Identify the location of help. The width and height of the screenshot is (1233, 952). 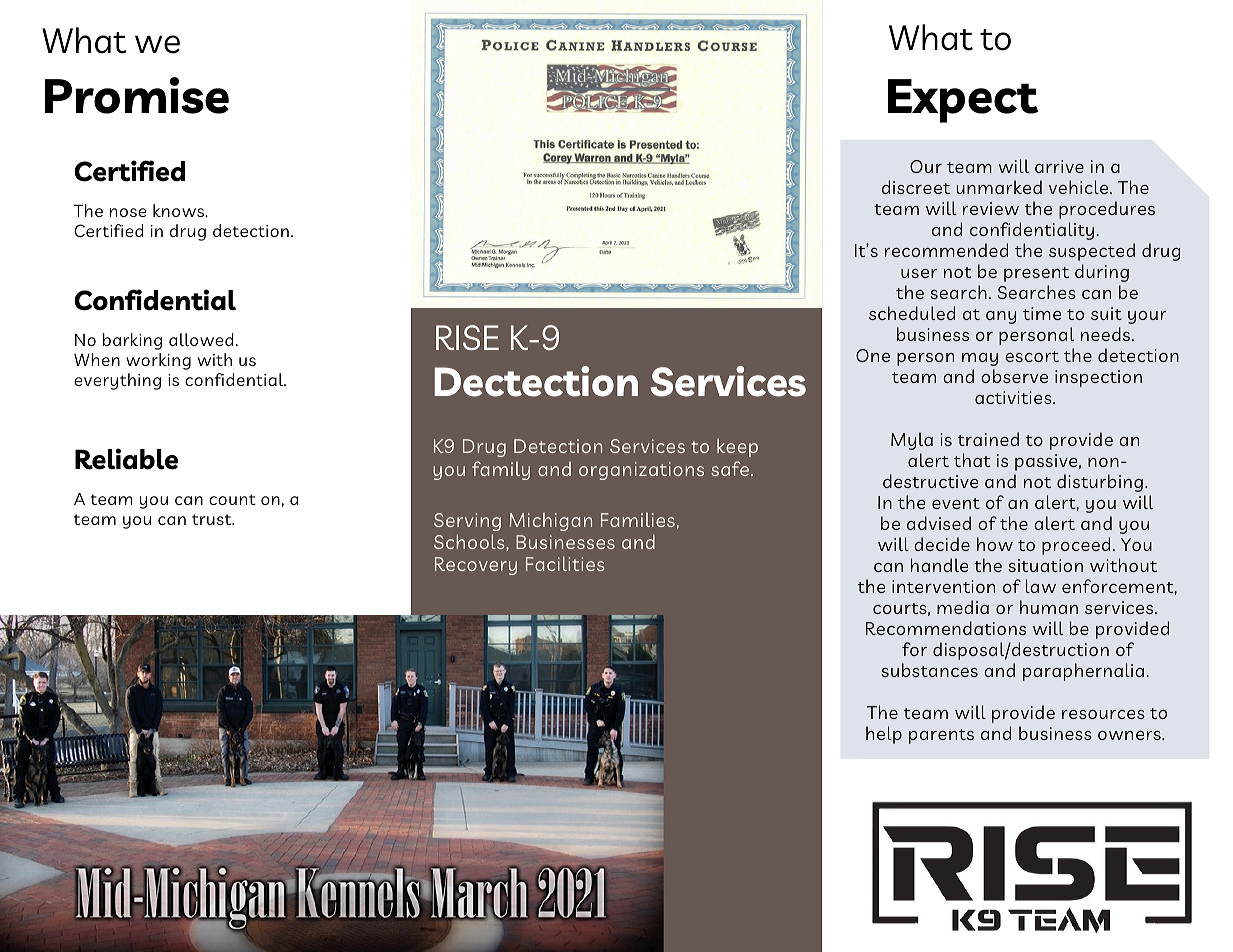
(884, 735).
